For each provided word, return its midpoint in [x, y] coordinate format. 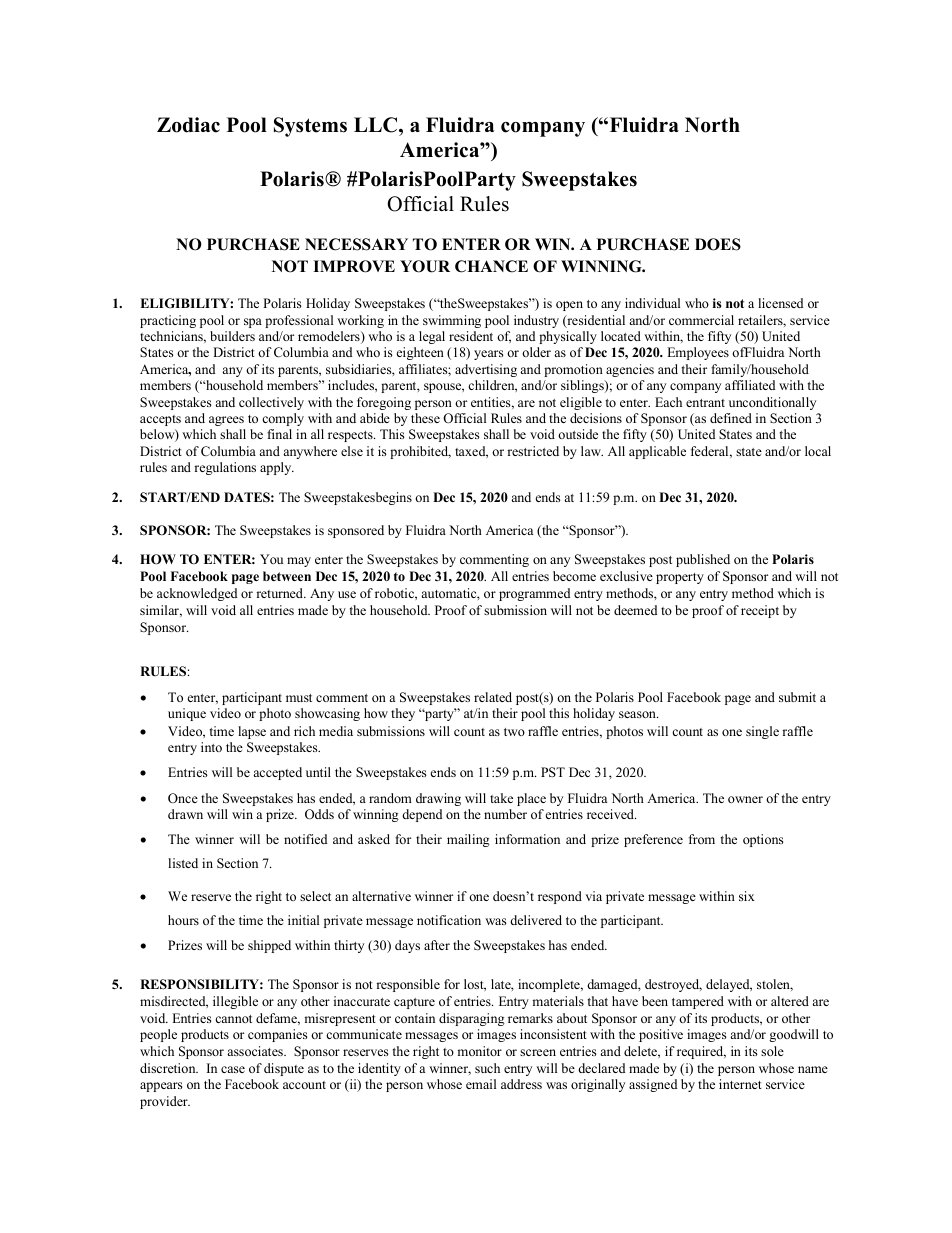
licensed [780, 303]
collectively [271, 403]
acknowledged [197, 594]
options [763, 840]
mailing [468, 840]
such [487, 1068]
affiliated [750, 385]
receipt [760, 611]
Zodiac [188, 125]
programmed [534, 594]
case [233, 1069]
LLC [377, 125]
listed [183, 863]
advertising [486, 370]
